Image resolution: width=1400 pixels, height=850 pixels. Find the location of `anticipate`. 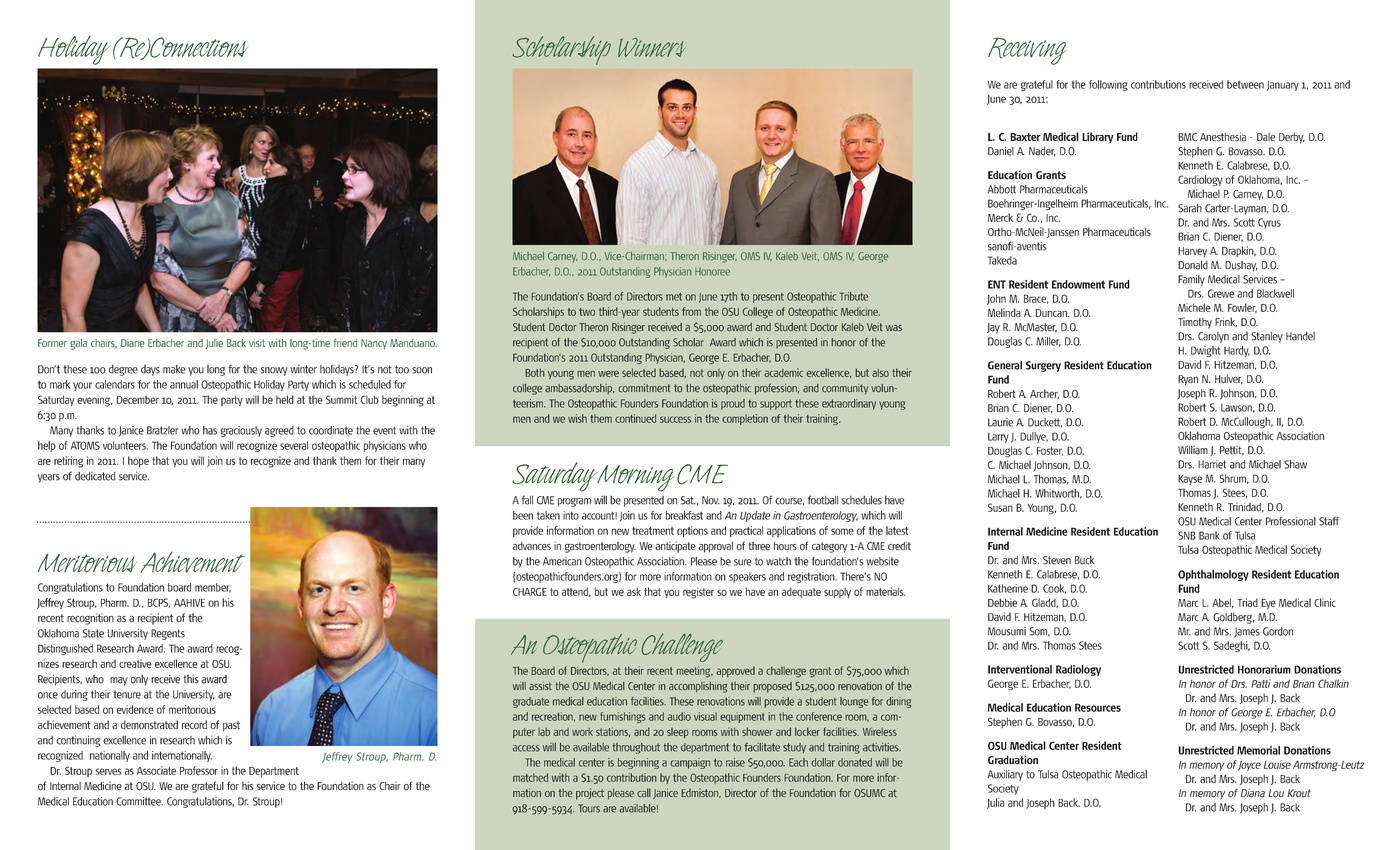

anticipate is located at coordinates (675, 547).
